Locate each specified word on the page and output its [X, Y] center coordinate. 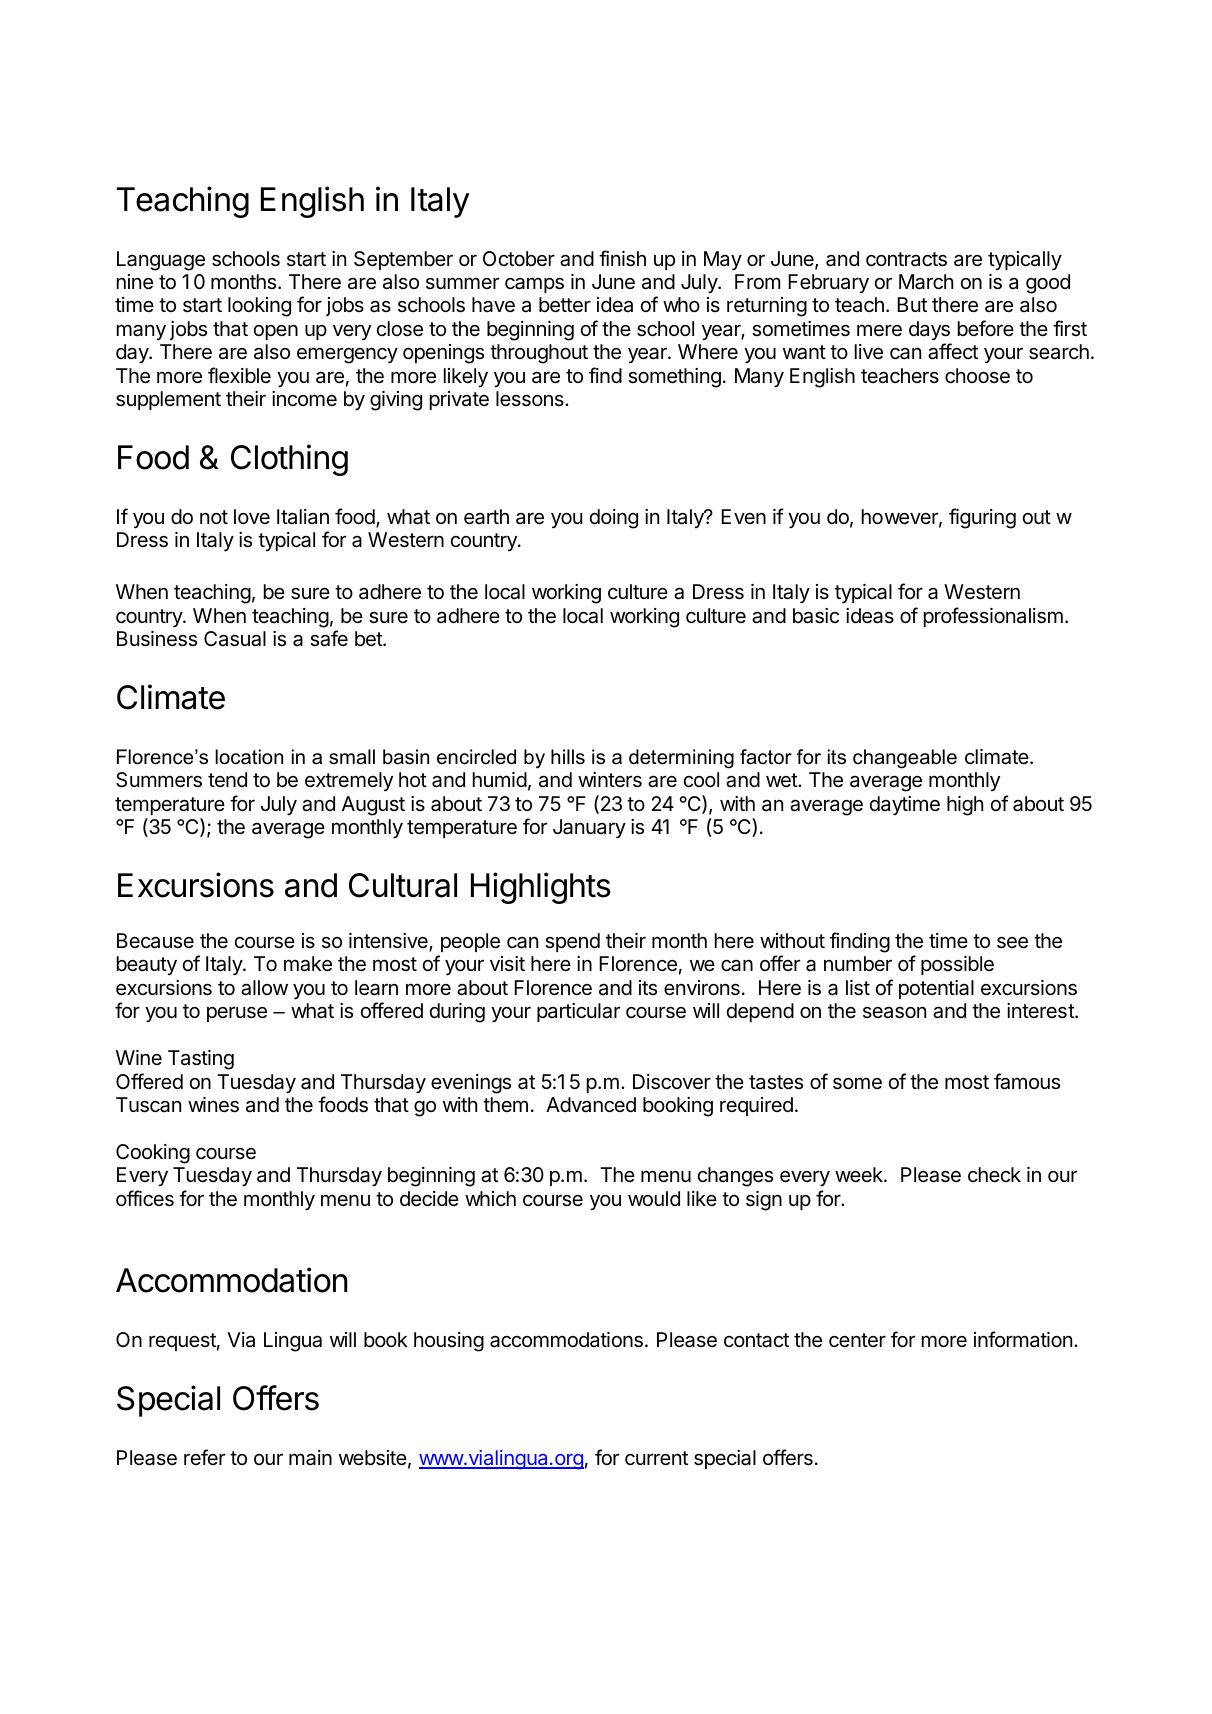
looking [259, 307]
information [1023, 1339]
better [565, 305]
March [926, 282]
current [656, 1458]
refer [204, 1457]
